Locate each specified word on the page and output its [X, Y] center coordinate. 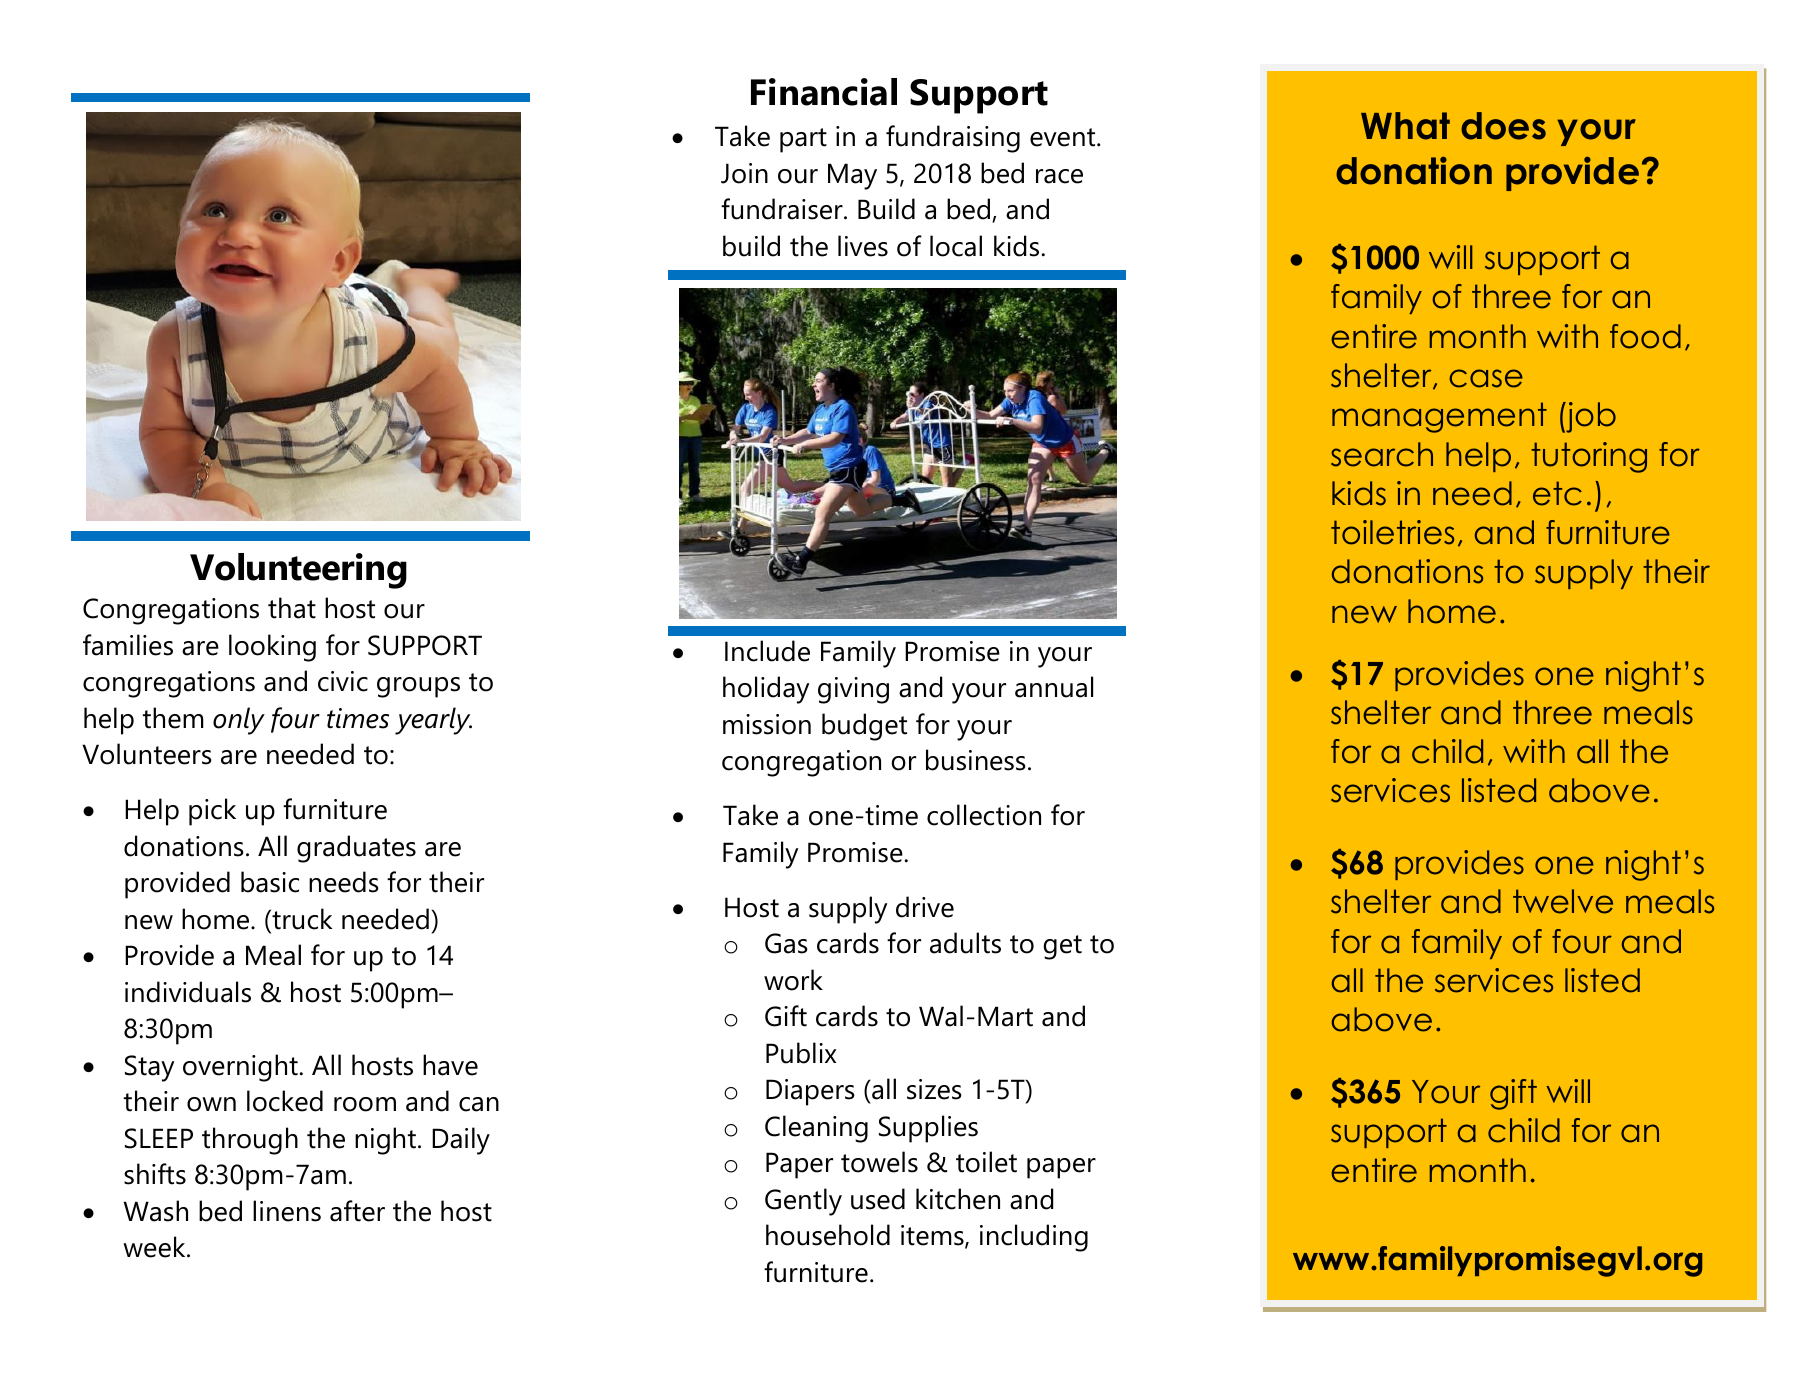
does [1503, 126]
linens [287, 1211]
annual [1054, 687]
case [1486, 378]
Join [744, 173]
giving [853, 690]
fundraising [953, 139]
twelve [1563, 901]
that [292, 608]
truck [301, 919]
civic [343, 681]
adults [965, 943]
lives [863, 246]
